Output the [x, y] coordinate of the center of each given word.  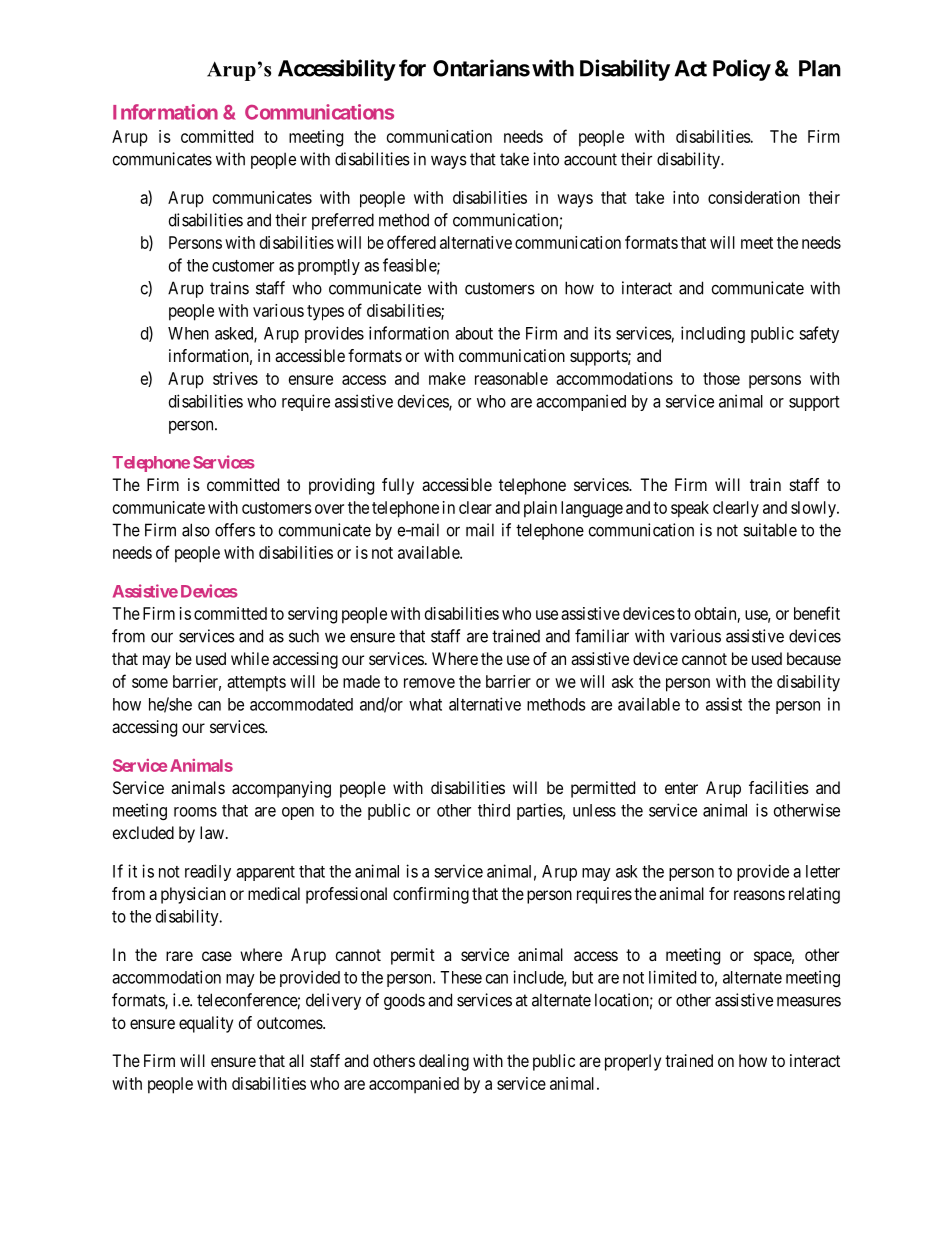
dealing [444, 1062]
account [590, 159]
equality [206, 1024]
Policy [742, 70]
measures [809, 1001]
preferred [343, 221]
